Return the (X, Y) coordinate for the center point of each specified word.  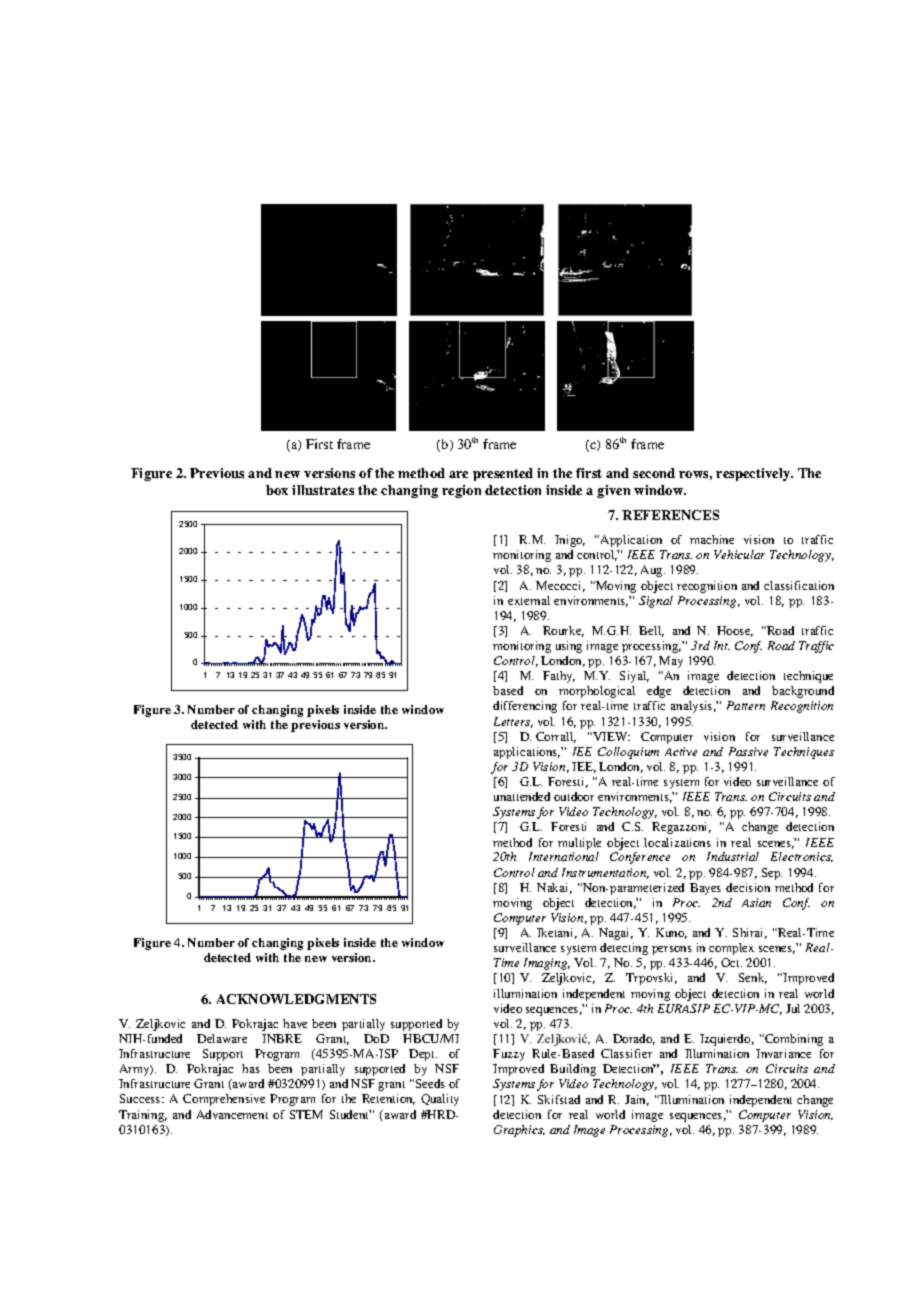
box (277, 490)
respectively (754, 474)
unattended (522, 796)
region (461, 491)
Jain (637, 1100)
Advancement (232, 1114)
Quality (440, 1100)
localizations (677, 842)
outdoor (574, 796)
